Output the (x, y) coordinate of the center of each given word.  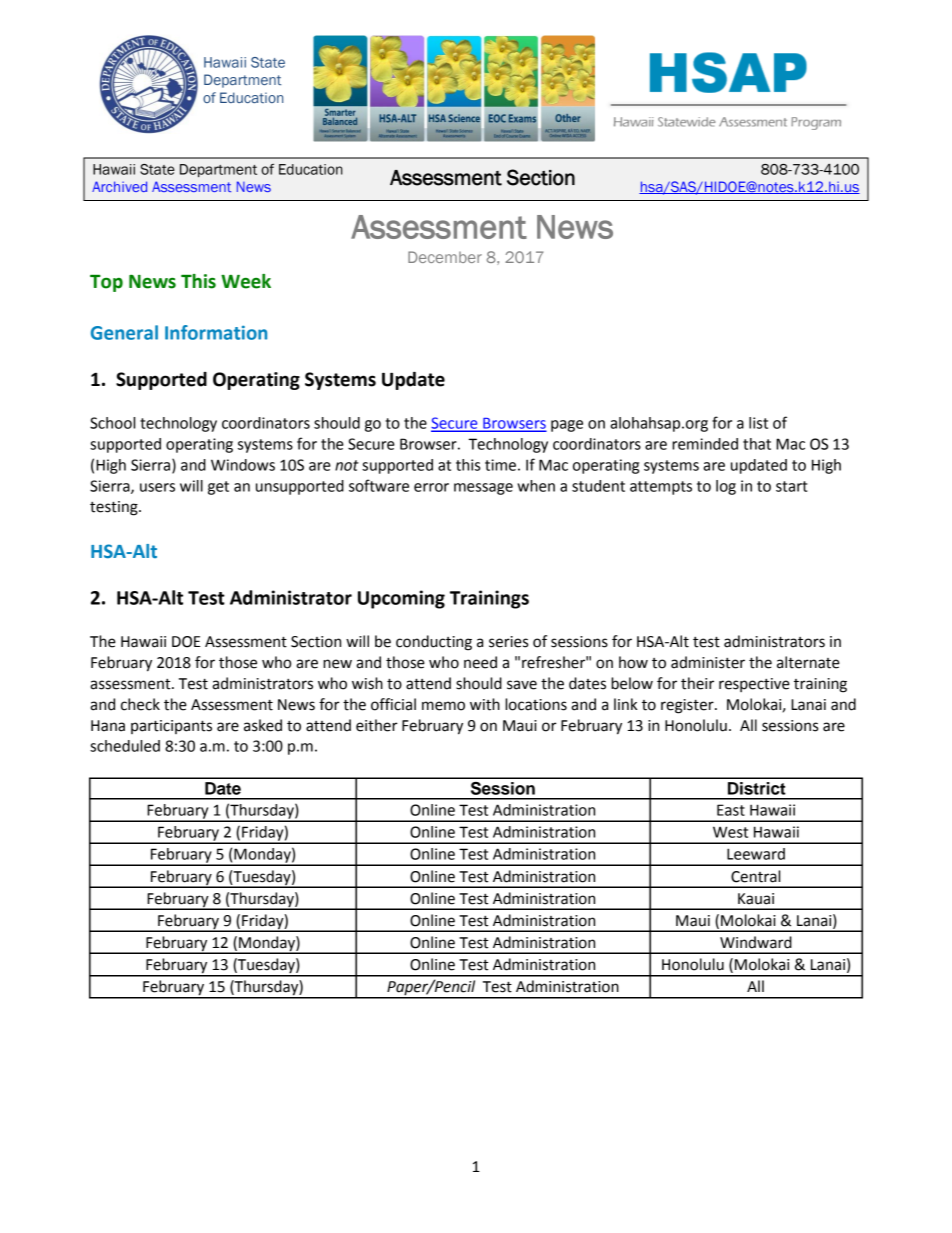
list (758, 423)
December (445, 257)
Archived (119, 186)
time (500, 465)
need (480, 662)
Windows (243, 465)
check (140, 704)
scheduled (125, 746)
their (697, 683)
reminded (705, 444)
